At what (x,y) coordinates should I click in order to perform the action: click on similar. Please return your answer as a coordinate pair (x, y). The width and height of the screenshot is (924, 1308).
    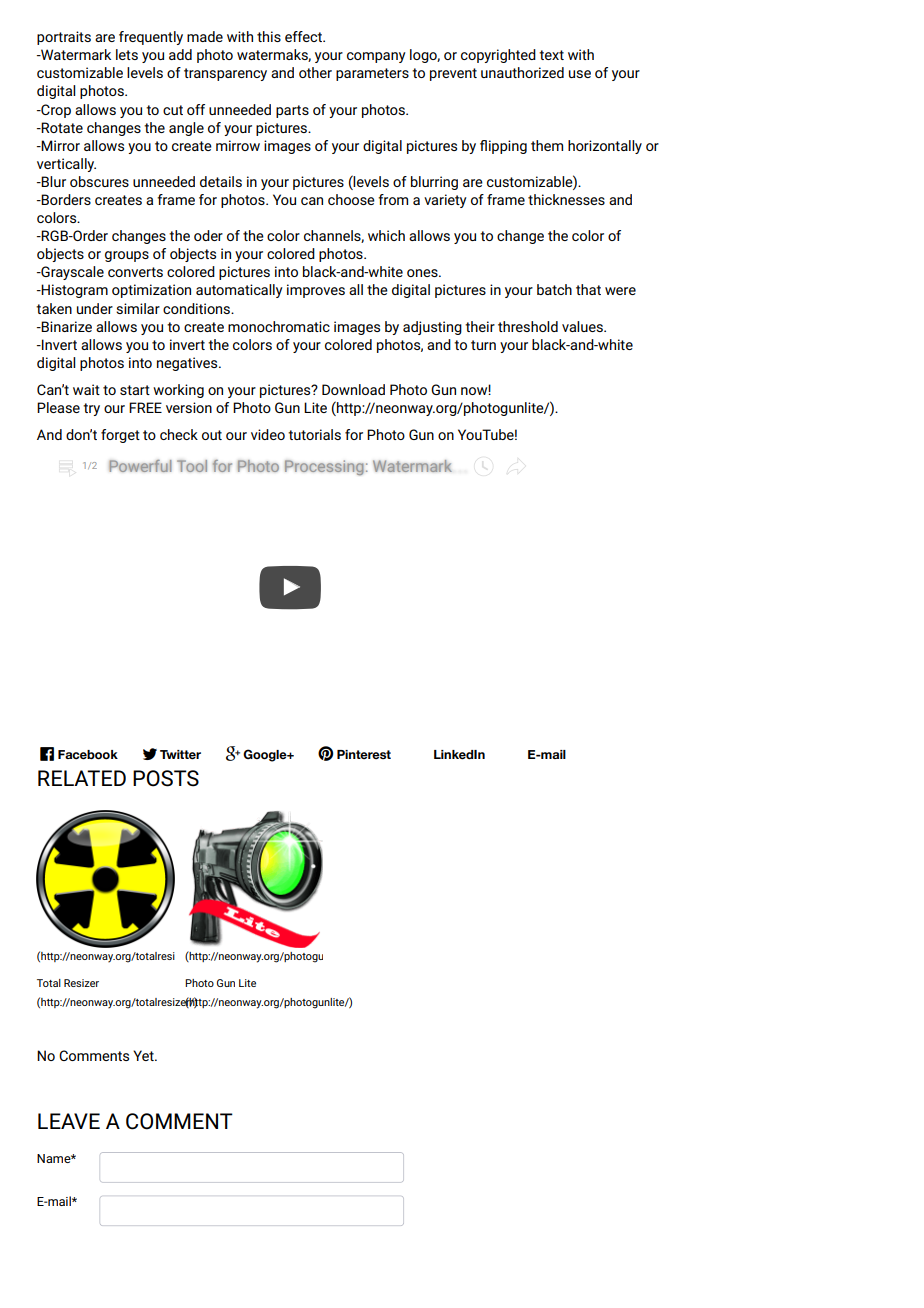
    Looking at the image, I should click on (138, 308).
